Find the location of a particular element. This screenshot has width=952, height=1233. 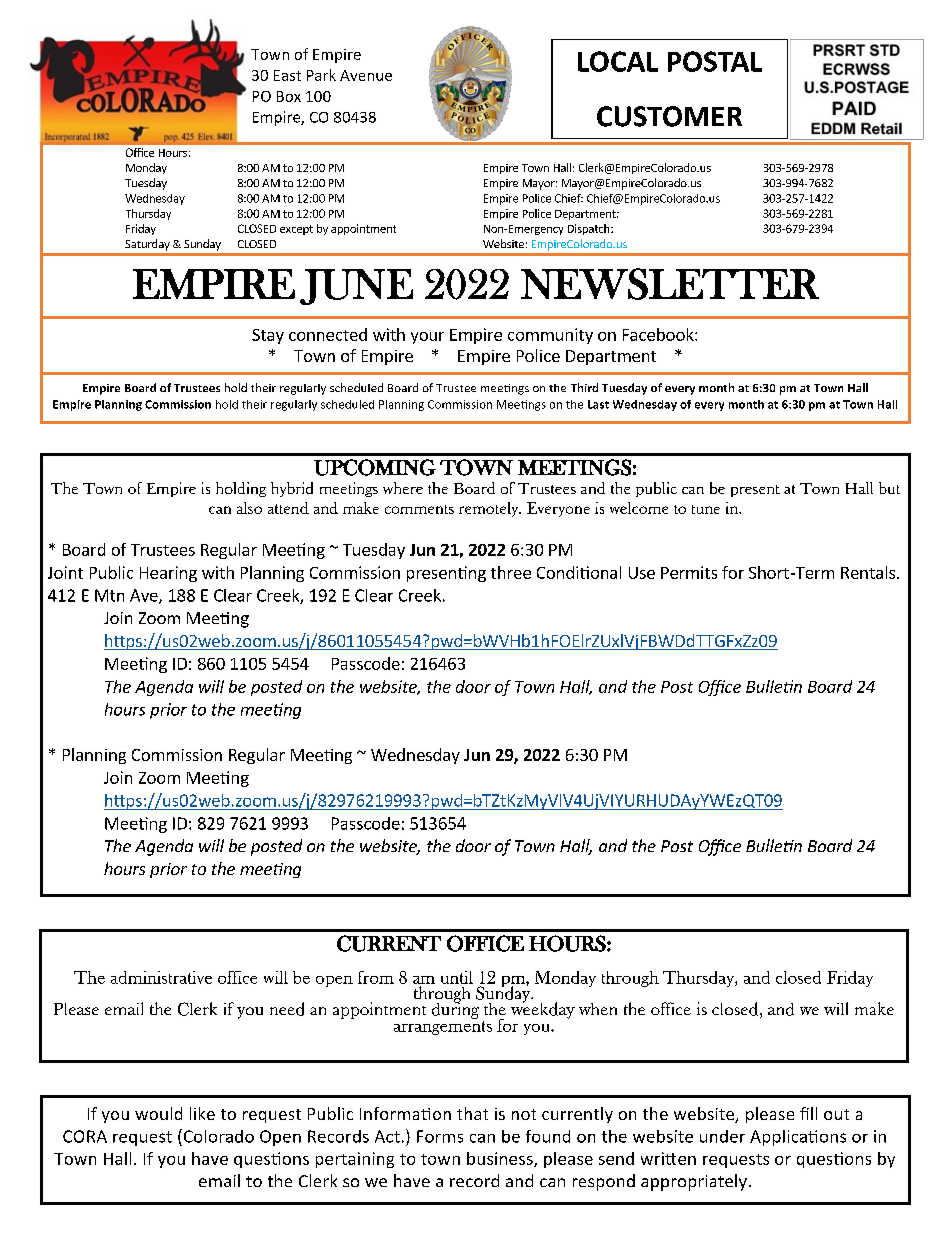

CUSTOMER is located at coordinates (669, 116).
